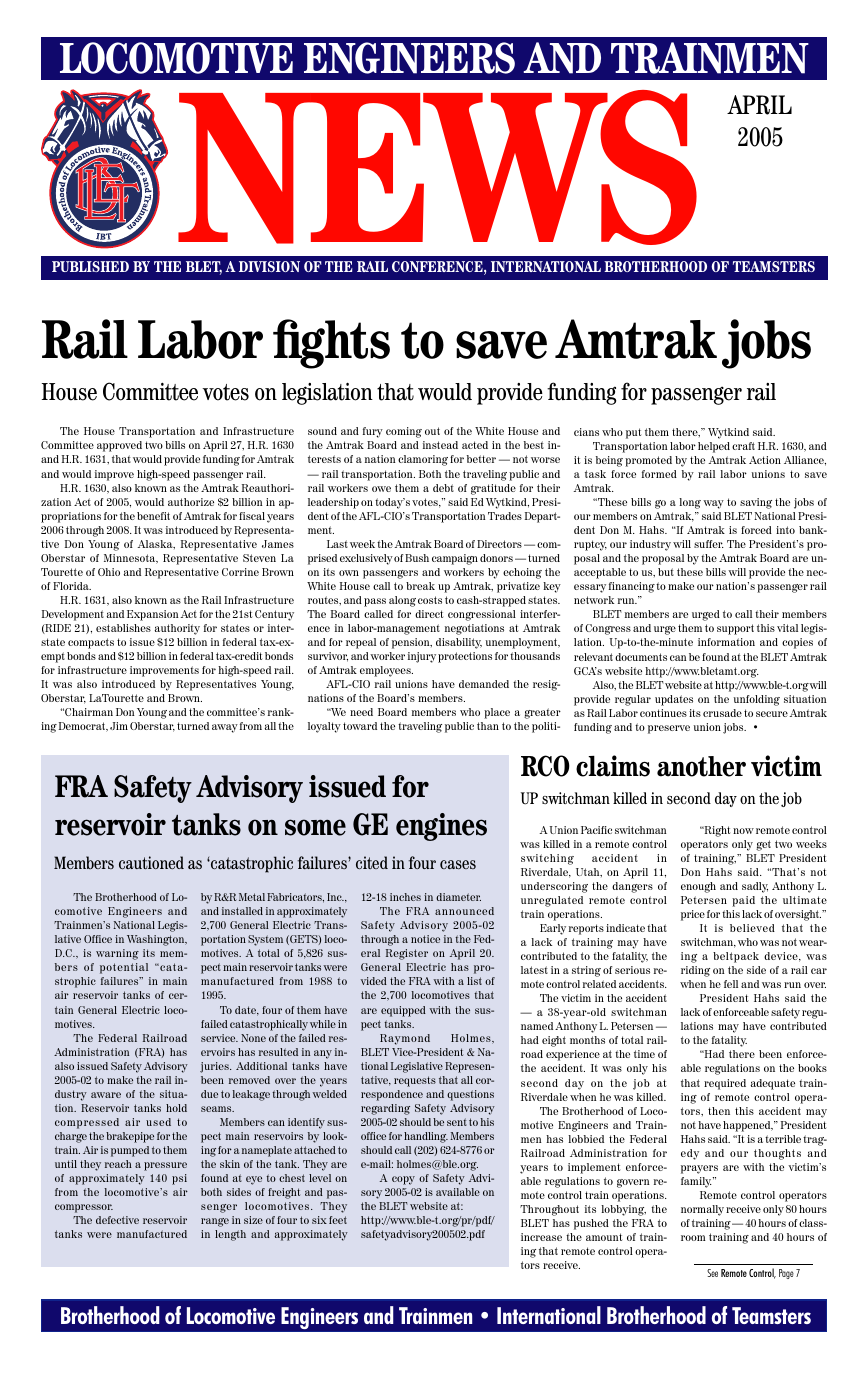 This screenshot has height=1374, width=868. I want to click on range, so click(215, 1222).
